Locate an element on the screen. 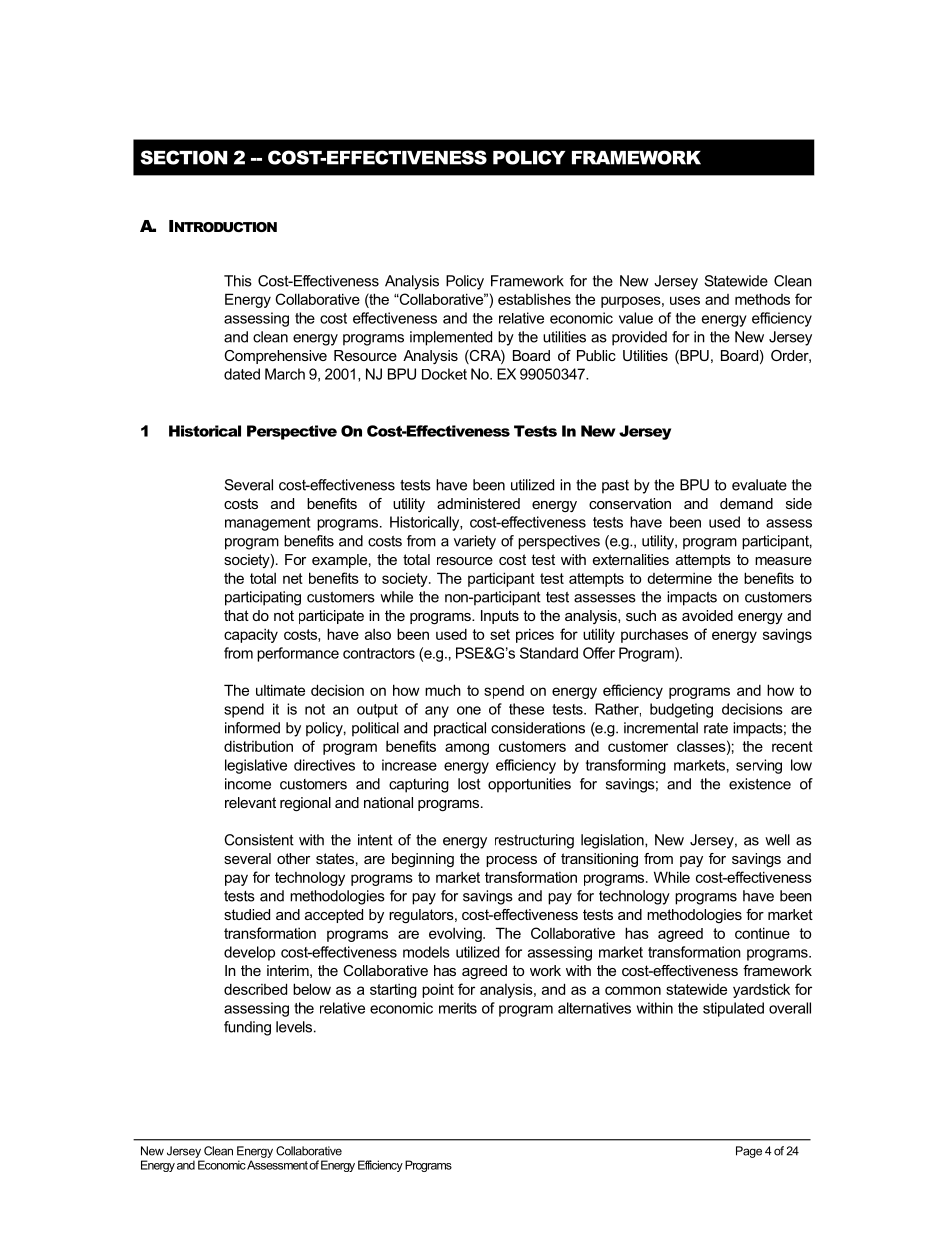 The width and height of the screenshot is (952, 1233). merits is located at coordinates (458, 1008).
